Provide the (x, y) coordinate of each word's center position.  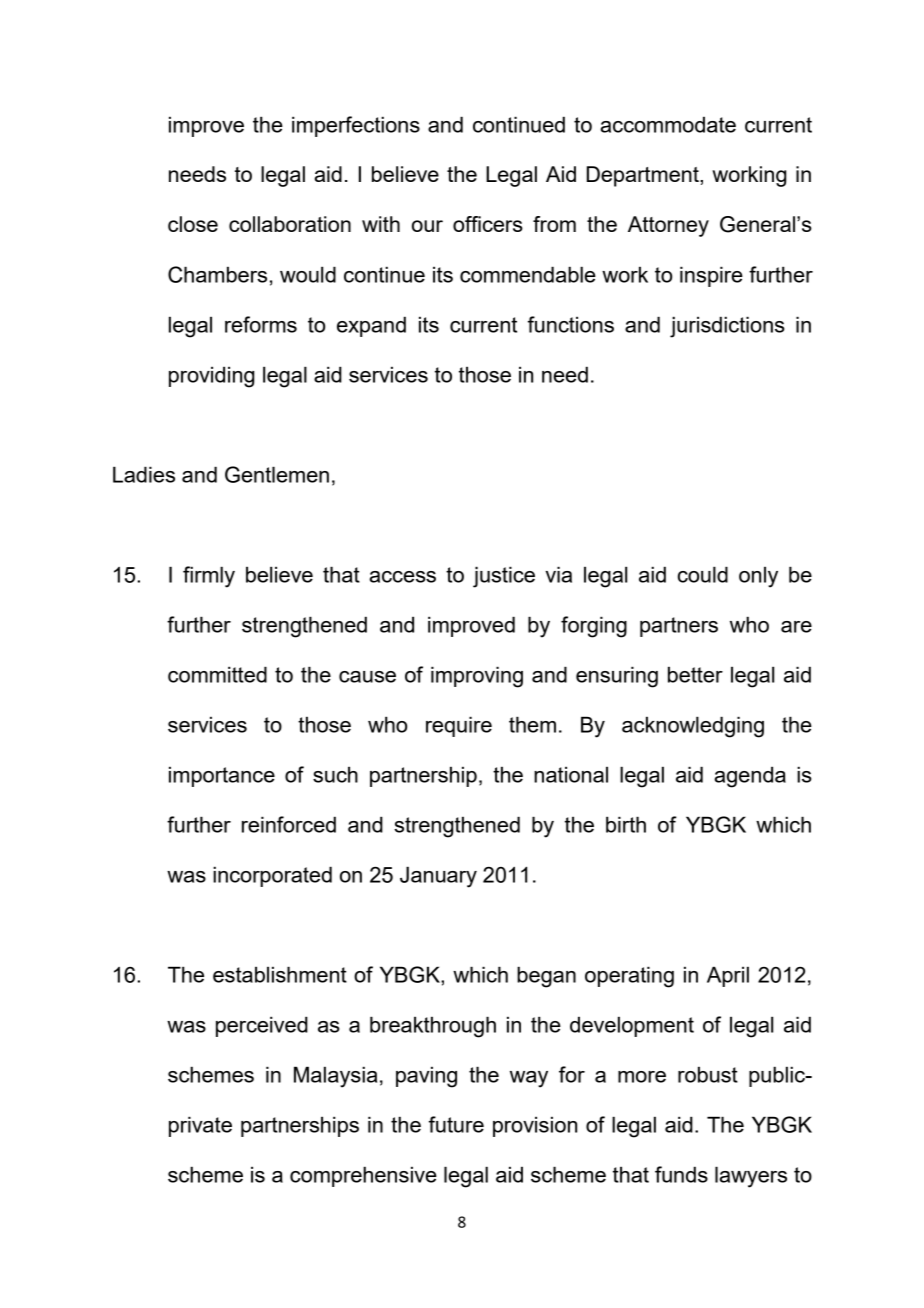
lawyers (751, 1177)
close (193, 224)
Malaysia (335, 1077)
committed (217, 674)
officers (488, 224)
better (695, 674)
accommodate (668, 124)
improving (477, 677)
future (456, 1124)
